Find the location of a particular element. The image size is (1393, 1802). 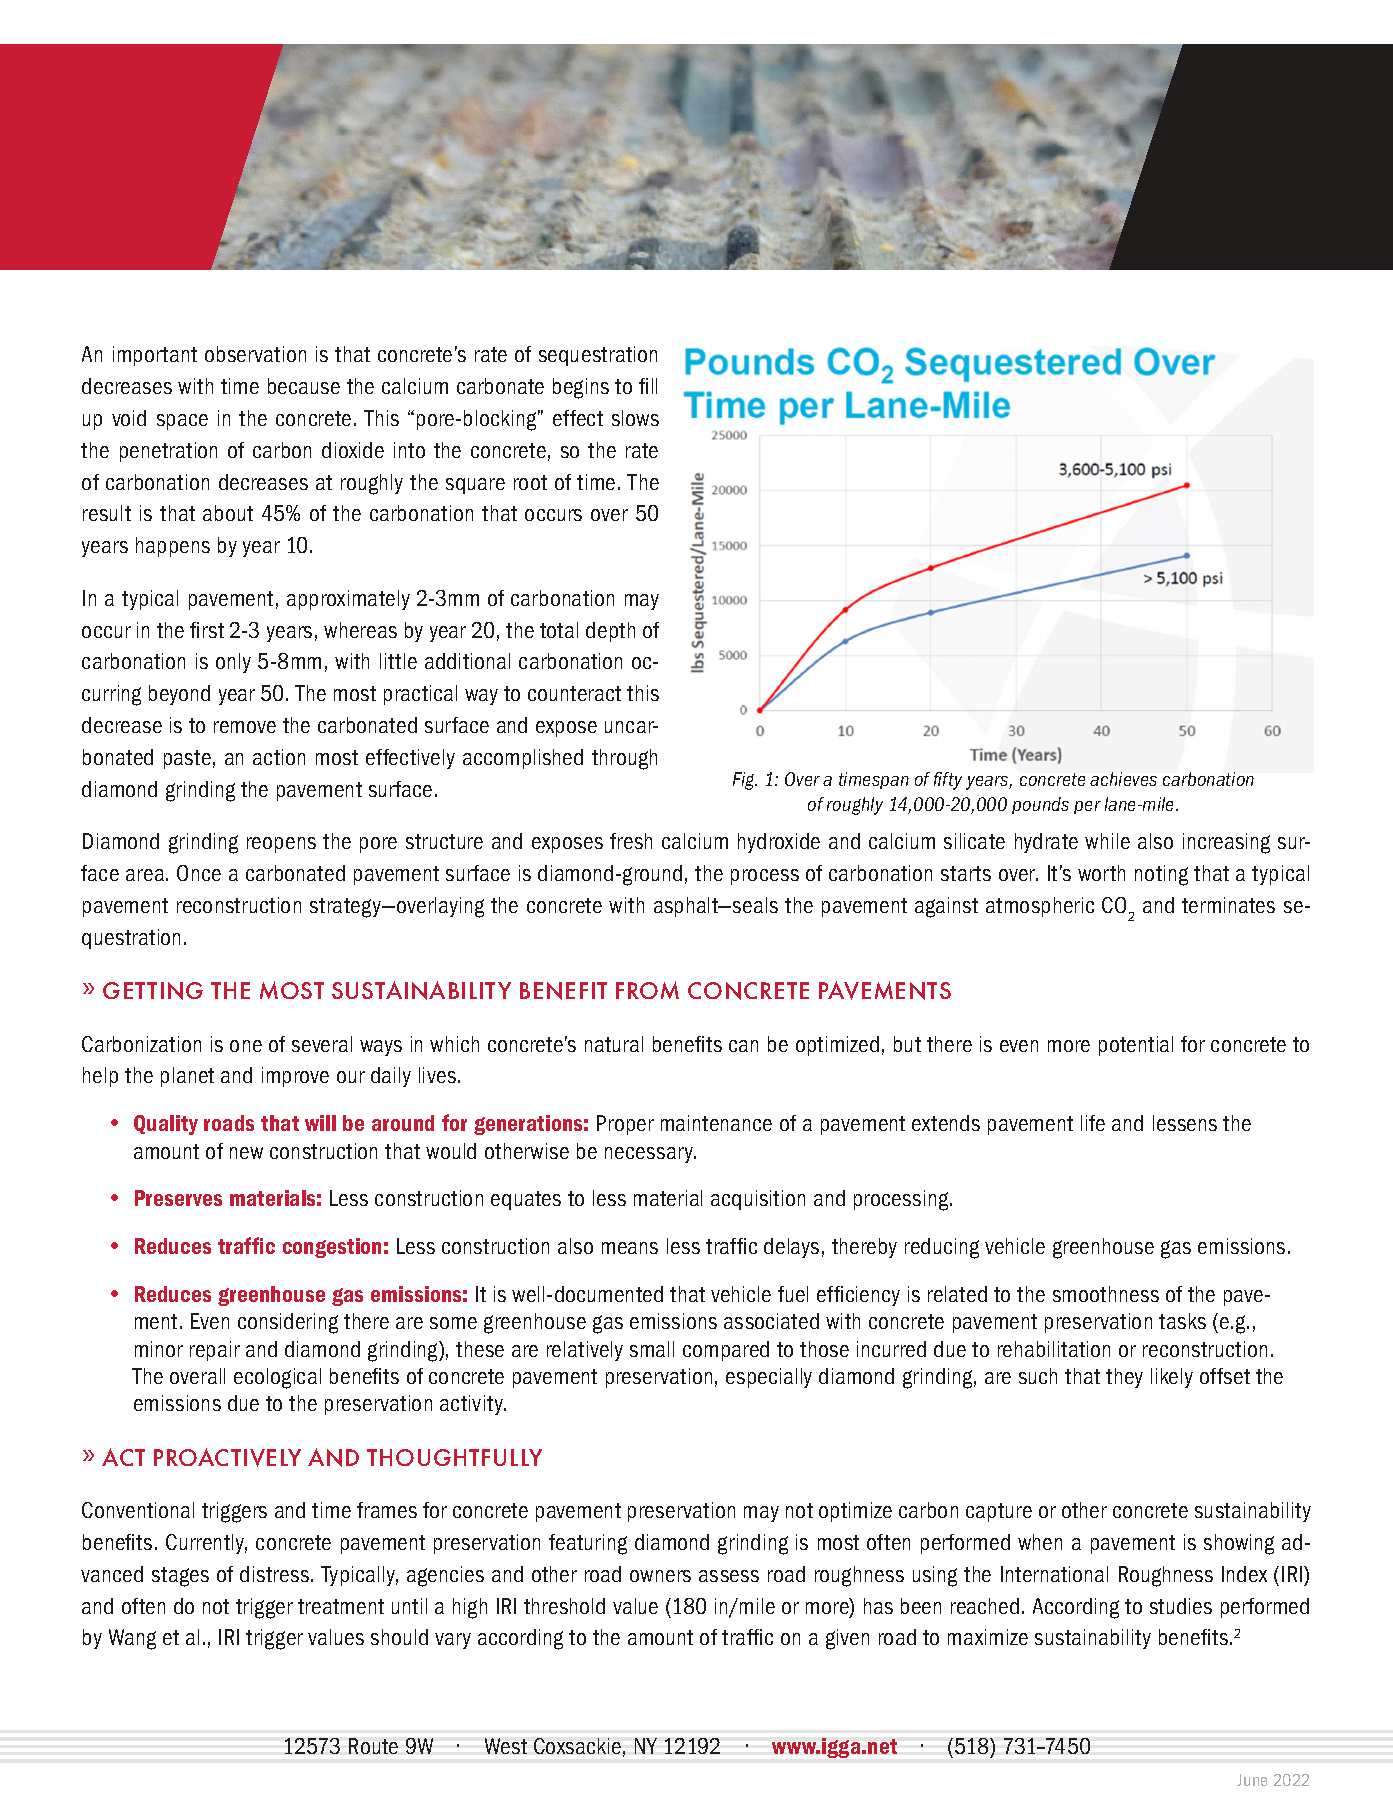

June is located at coordinates (1252, 1780).
